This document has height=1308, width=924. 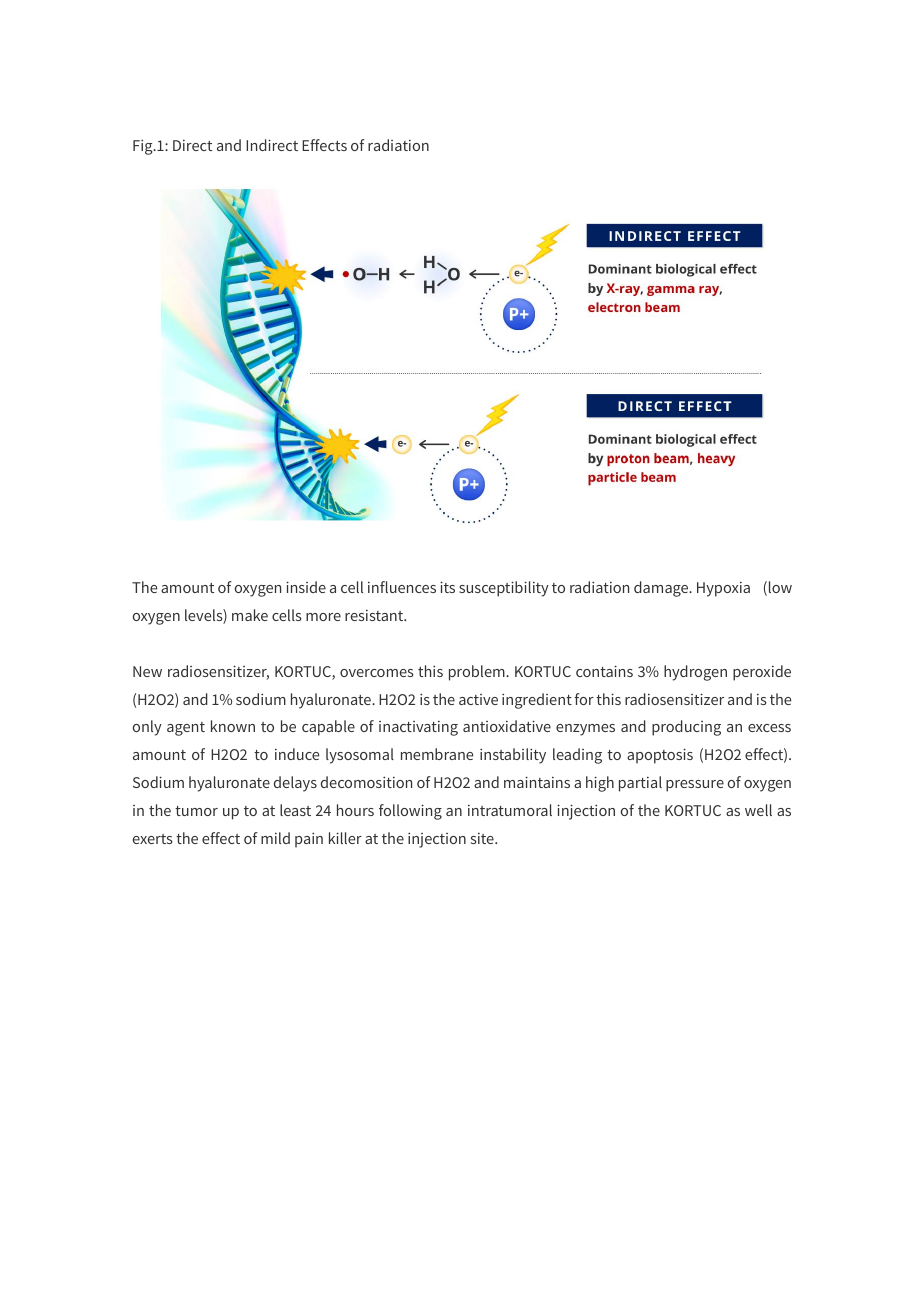 I want to click on delays, so click(x=295, y=784).
